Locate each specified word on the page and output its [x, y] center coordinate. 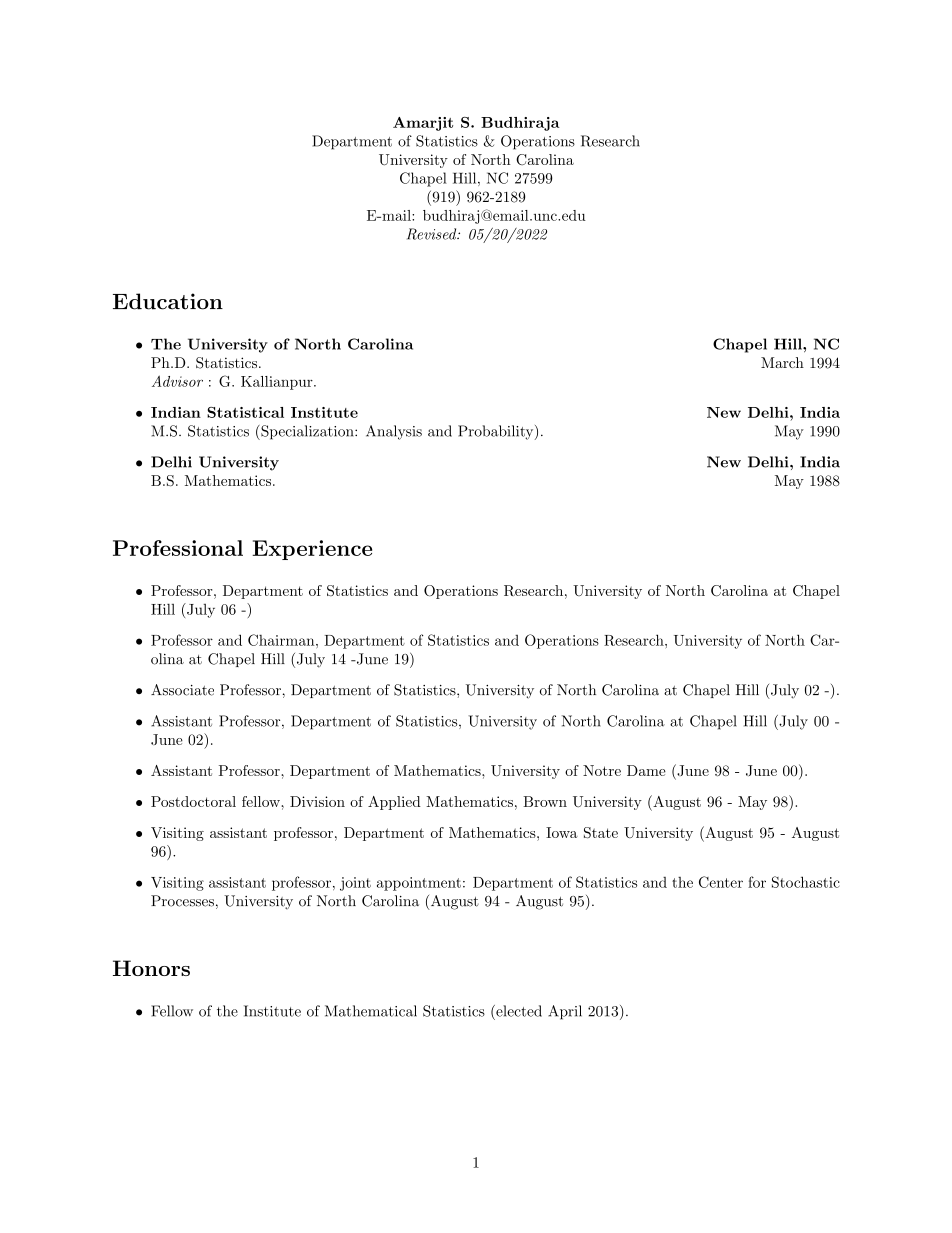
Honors [151, 968]
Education [168, 301]
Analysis [394, 432]
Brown [545, 801]
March [782, 362]
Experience [312, 550]
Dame [646, 770]
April [565, 1012]
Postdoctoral [193, 801]
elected [518, 1011]
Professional [178, 548]
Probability [495, 432]
